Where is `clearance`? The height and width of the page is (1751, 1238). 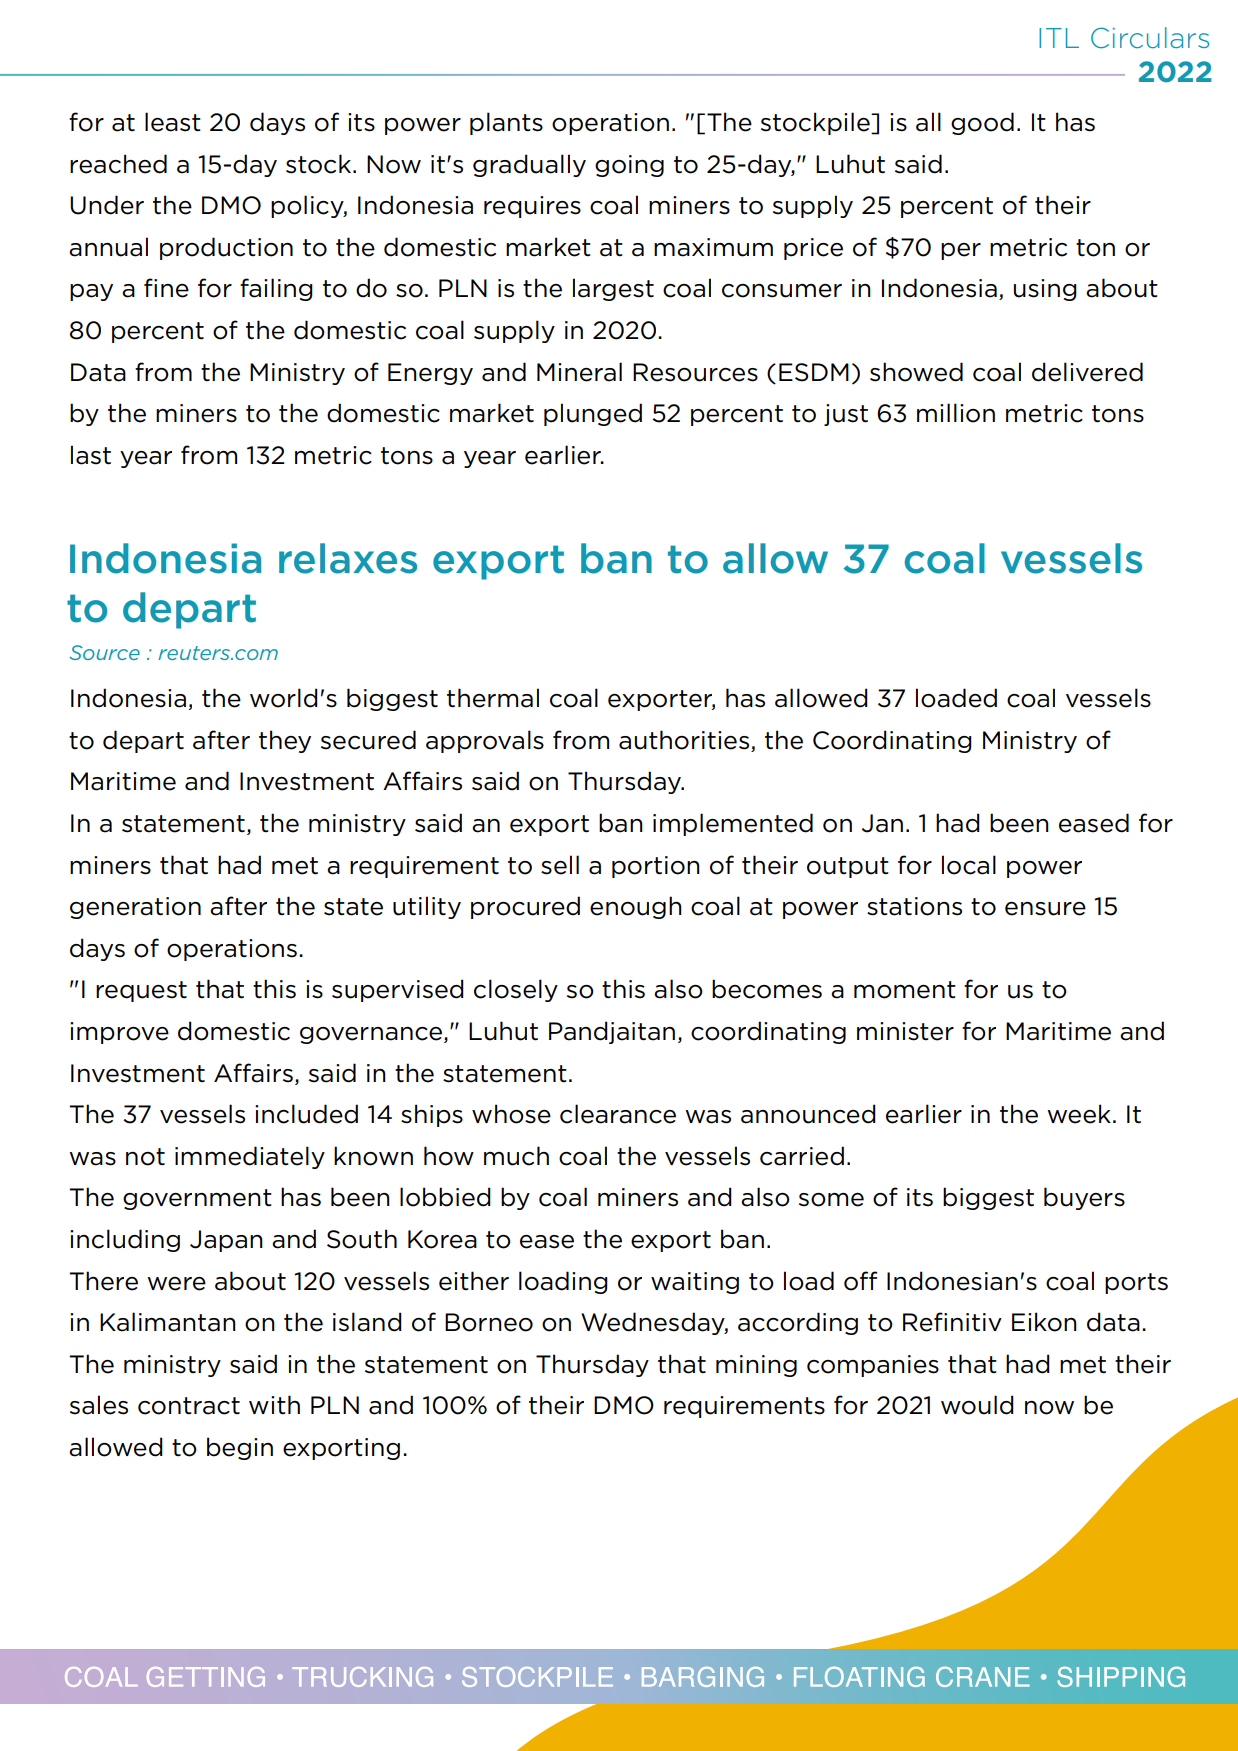 clearance is located at coordinates (618, 1114).
